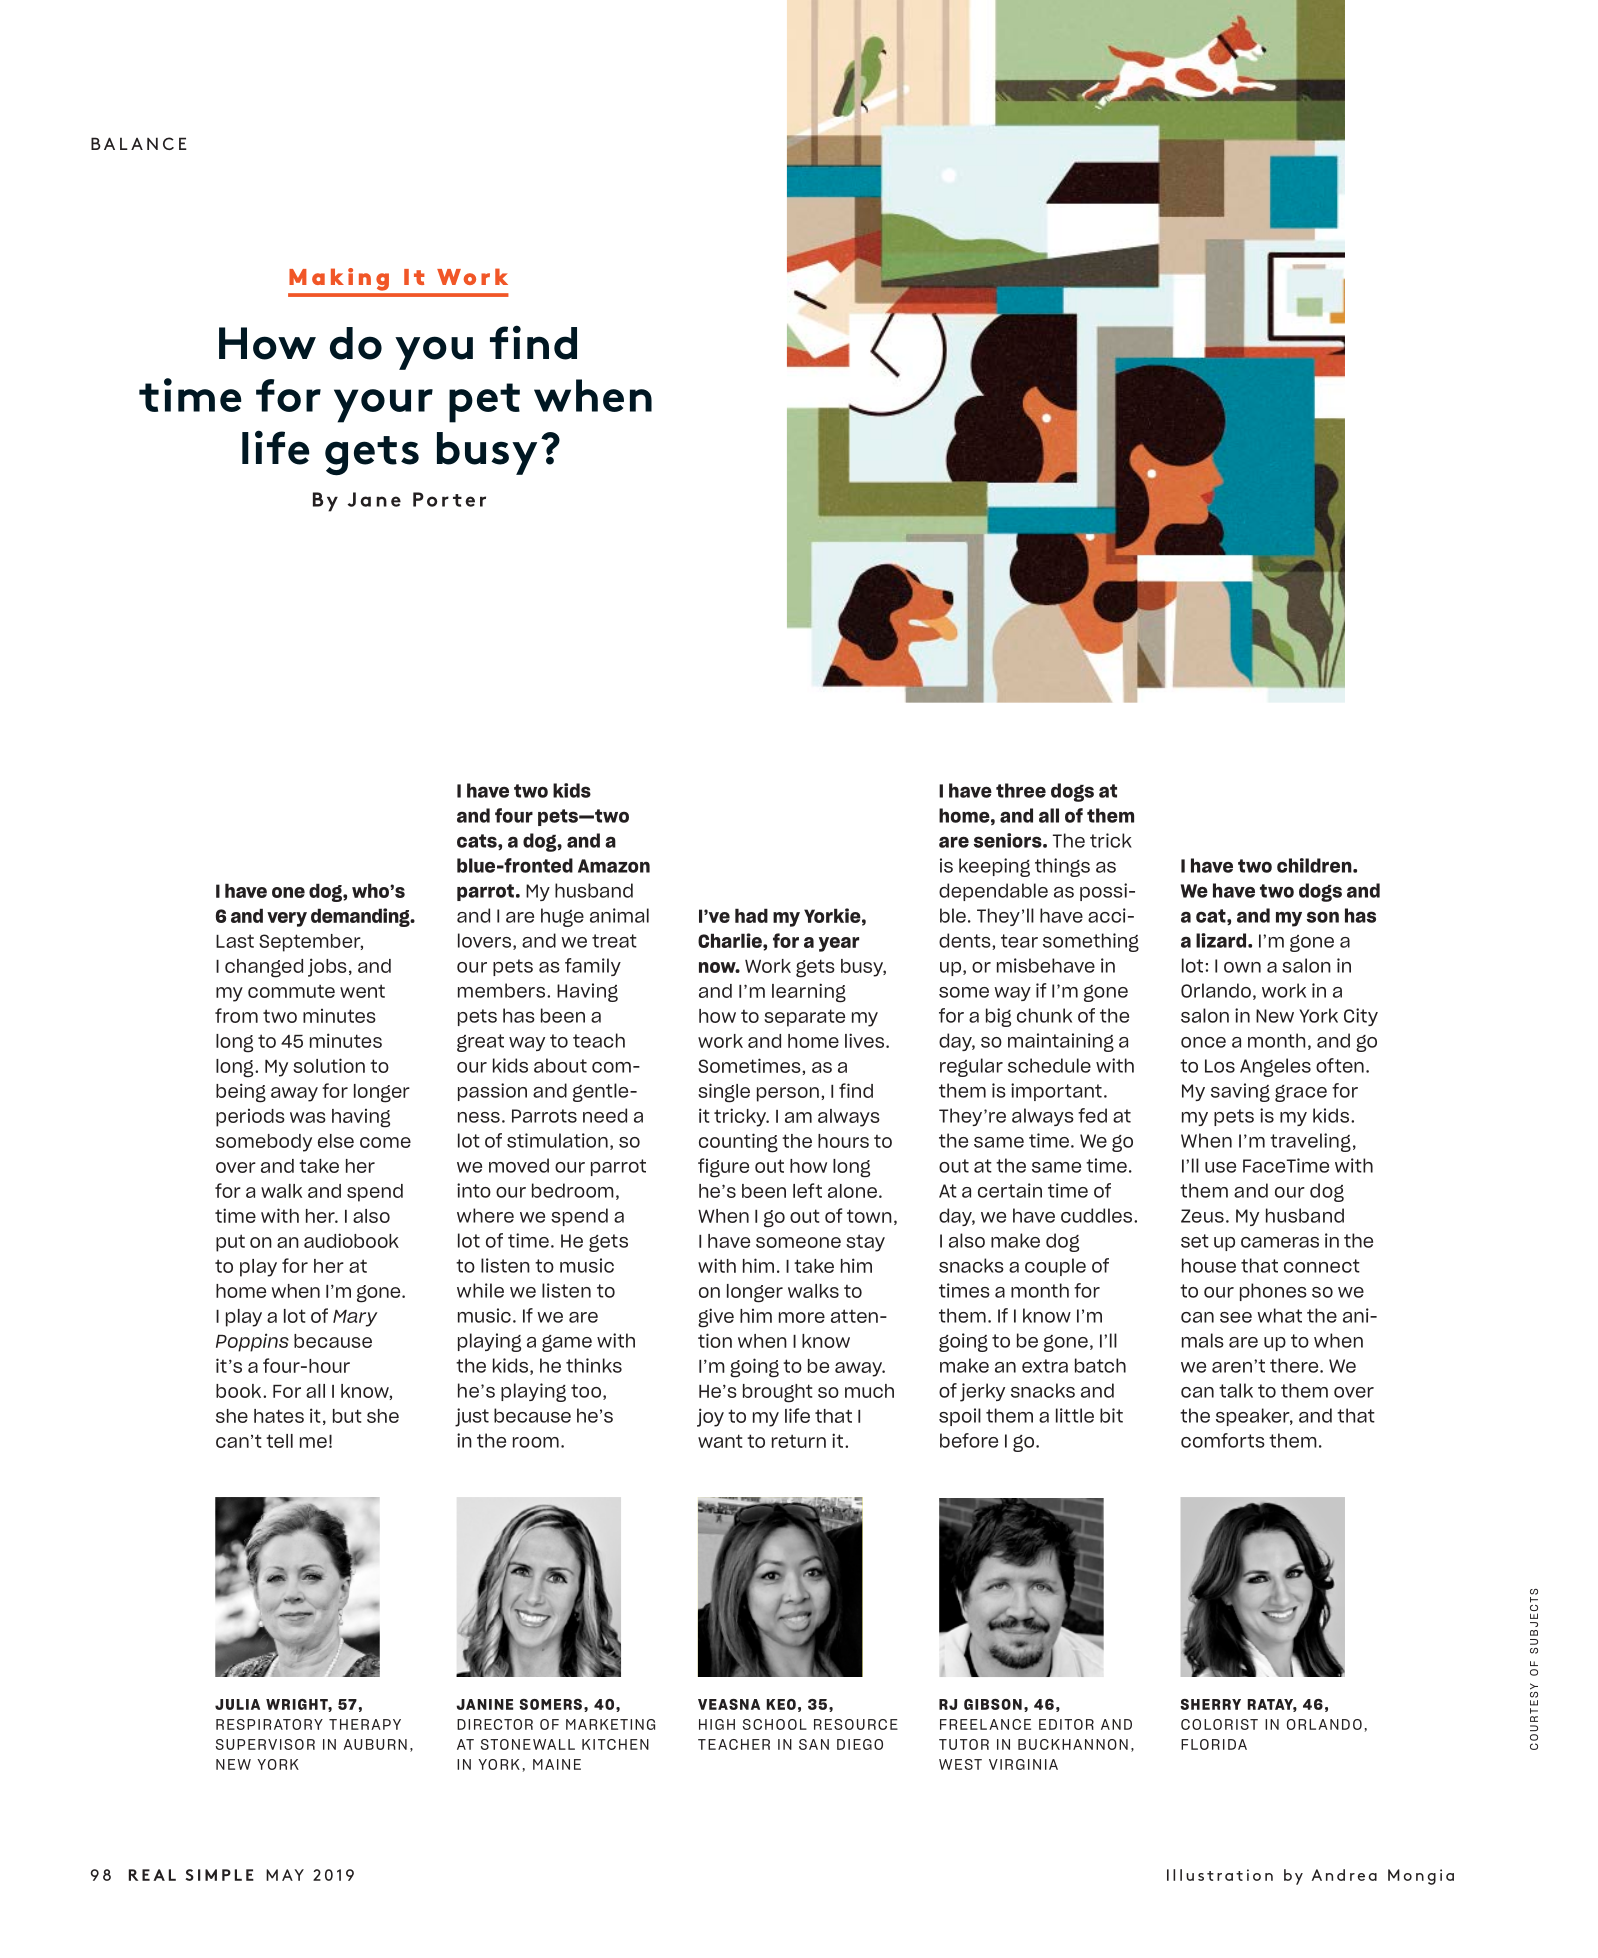 Image resolution: width=1598 pixels, height=1958 pixels. Describe the element at coordinates (807, 1190) in the screenshot. I see `left` at that location.
